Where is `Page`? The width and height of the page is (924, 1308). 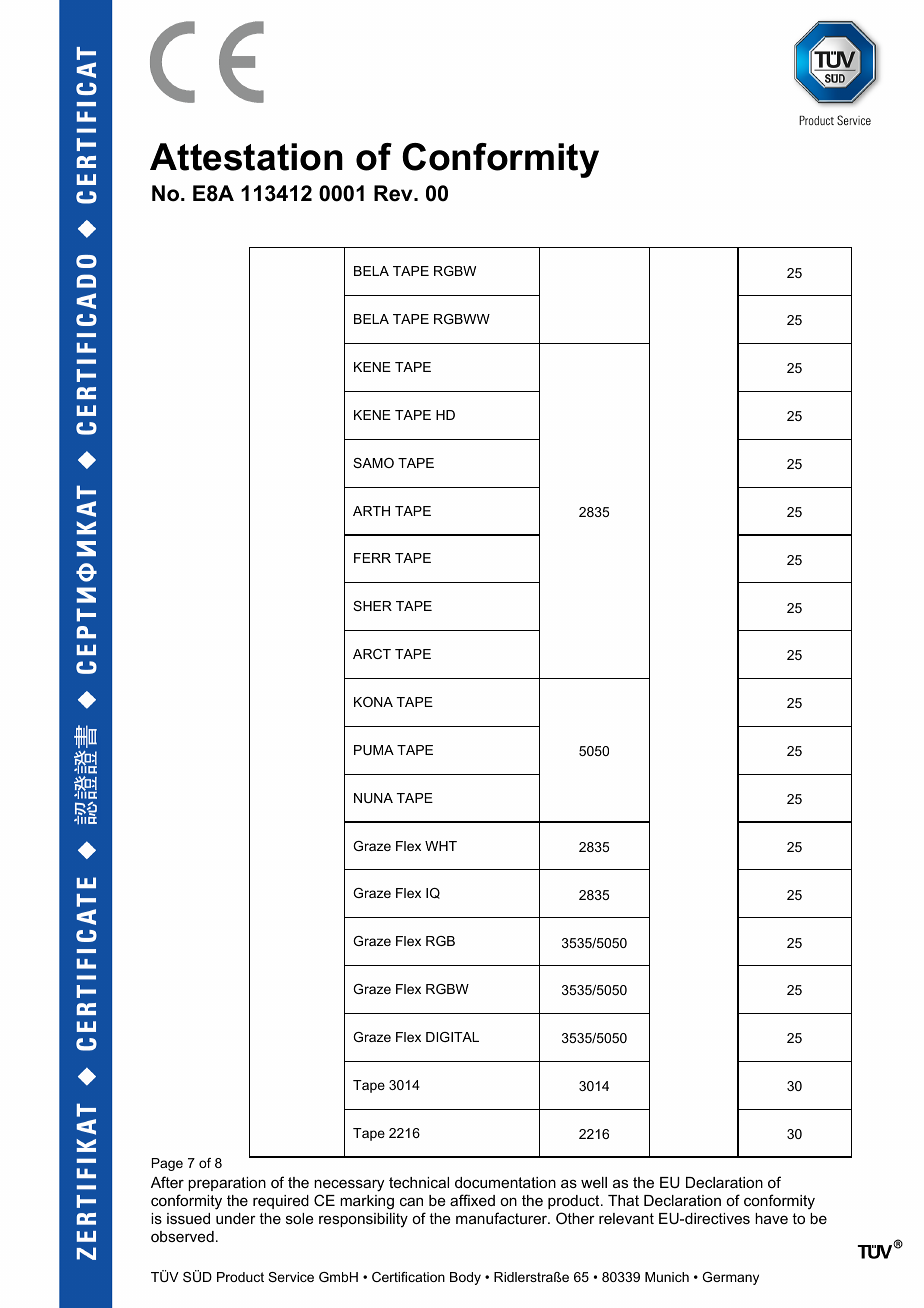
Page is located at coordinates (167, 1164).
